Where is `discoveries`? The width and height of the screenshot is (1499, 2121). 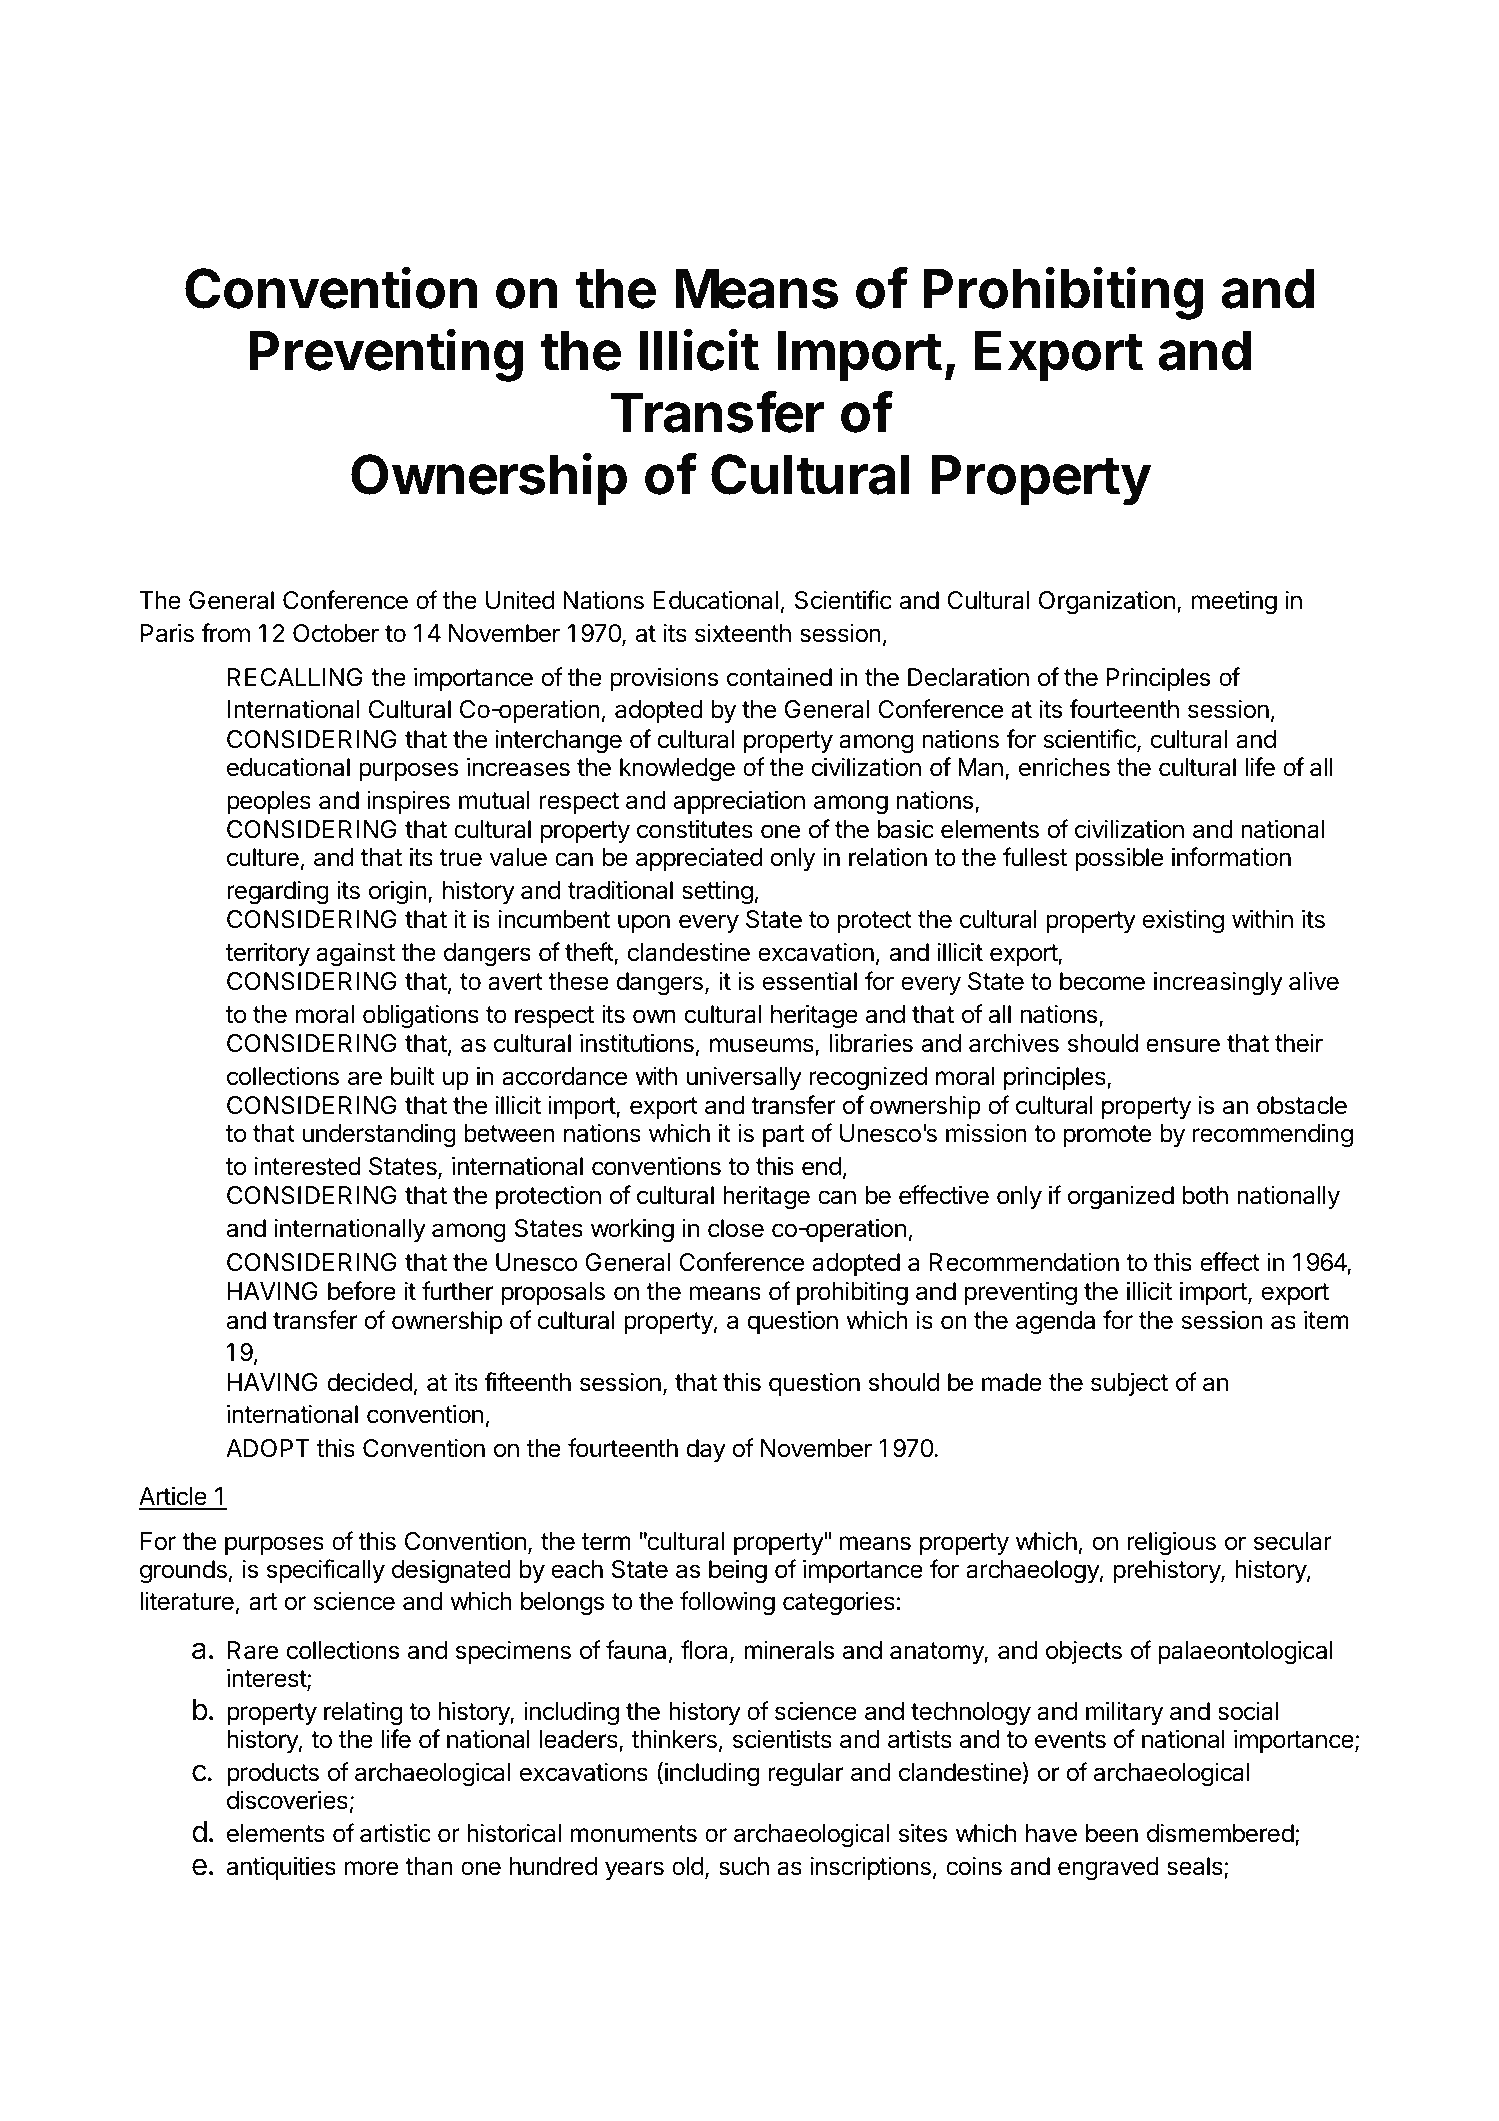 discoveries is located at coordinates (287, 1800).
